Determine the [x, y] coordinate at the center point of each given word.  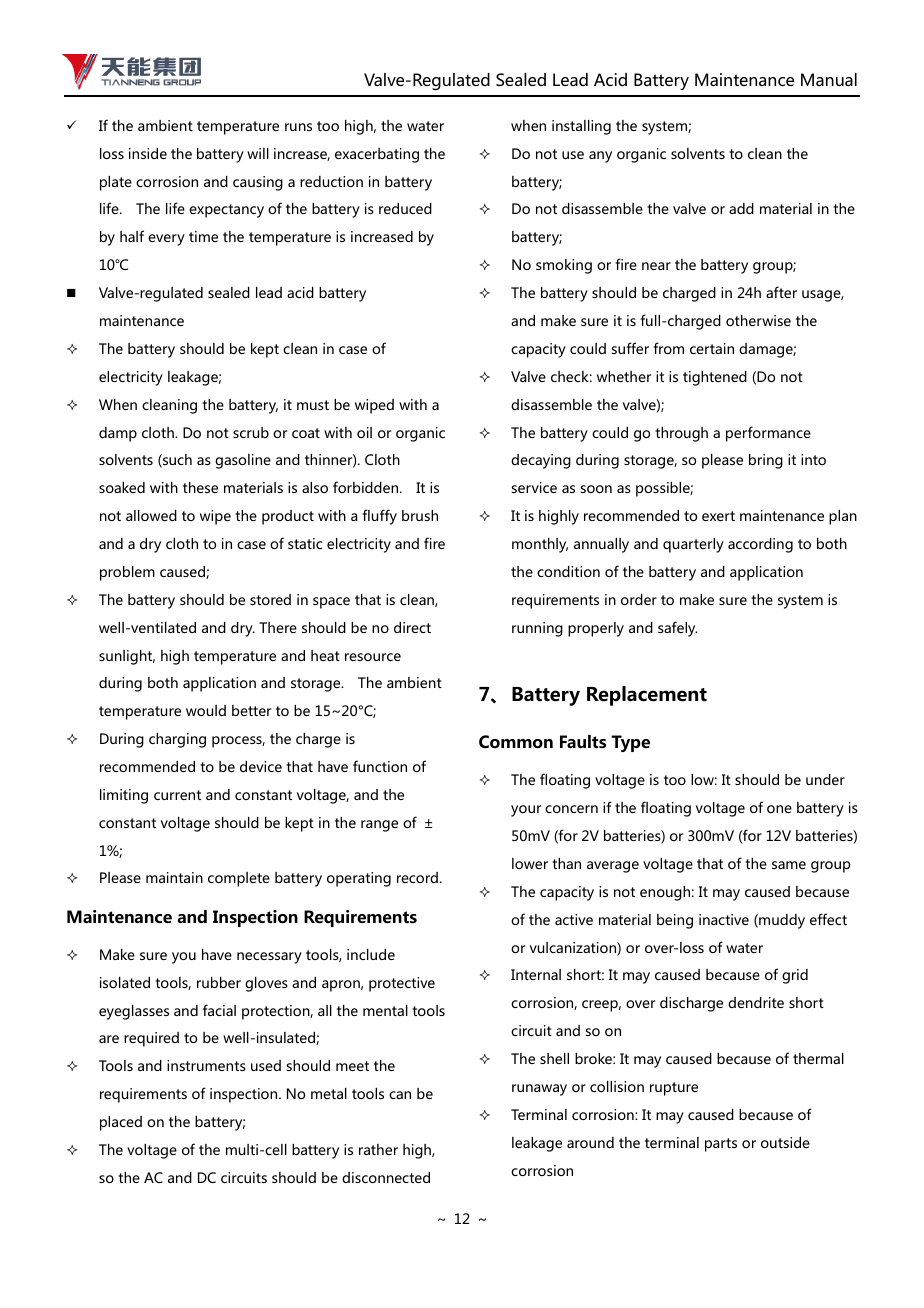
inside [148, 153]
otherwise [758, 320]
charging [177, 740]
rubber [219, 982]
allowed [151, 515]
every [166, 240]
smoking [564, 266]
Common [516, 742]
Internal [536, 974]
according [760, 545]
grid [795, 976]
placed [121, 1123]
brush [420, 515]
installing [581, 127]
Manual [829, 79]
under [825, 779]
